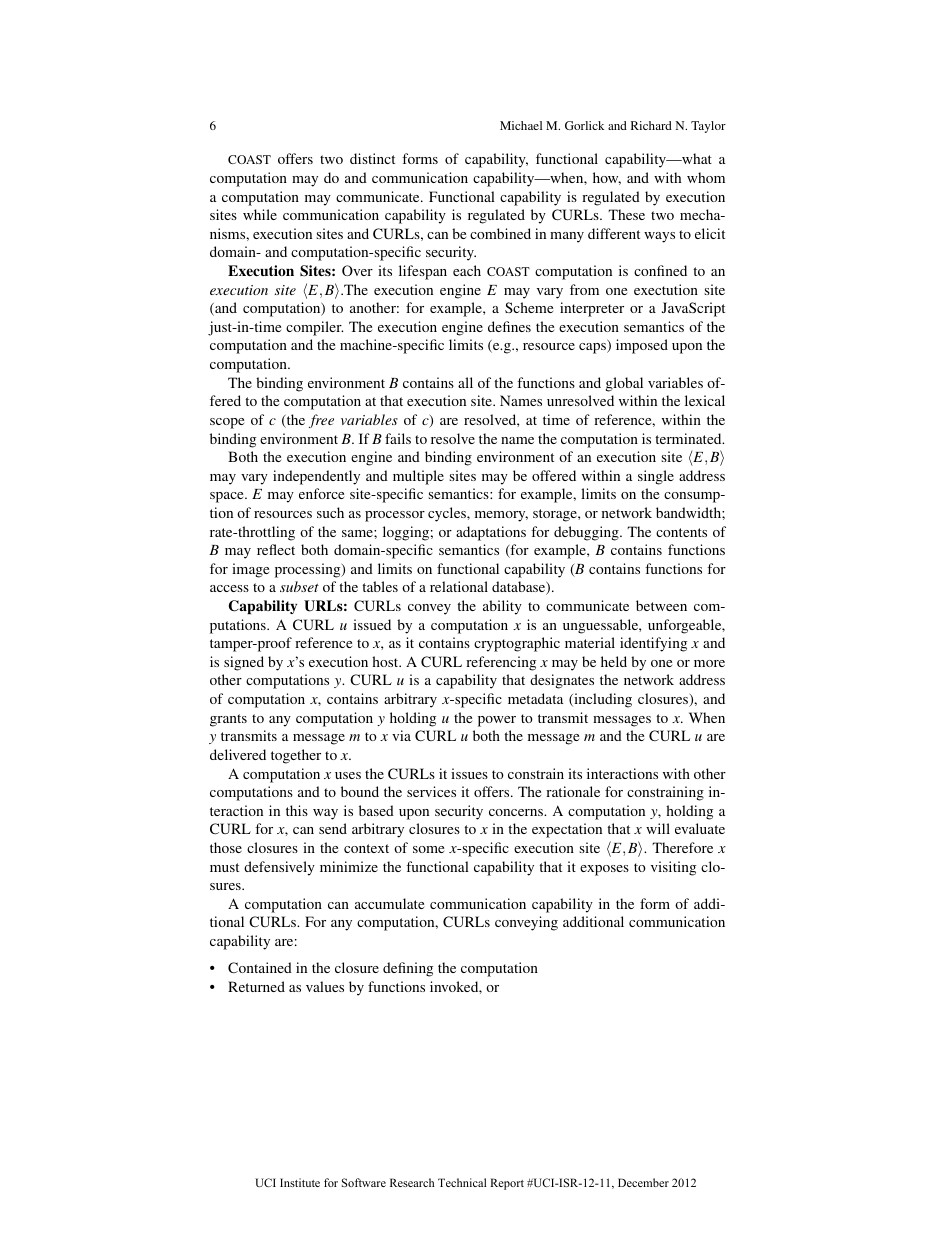 The height and width of the screenshot is (1233, 952). What do you see at coordinates (316, 477) in the screenshot?
I see `independently` at bounding box center [316, 477].
